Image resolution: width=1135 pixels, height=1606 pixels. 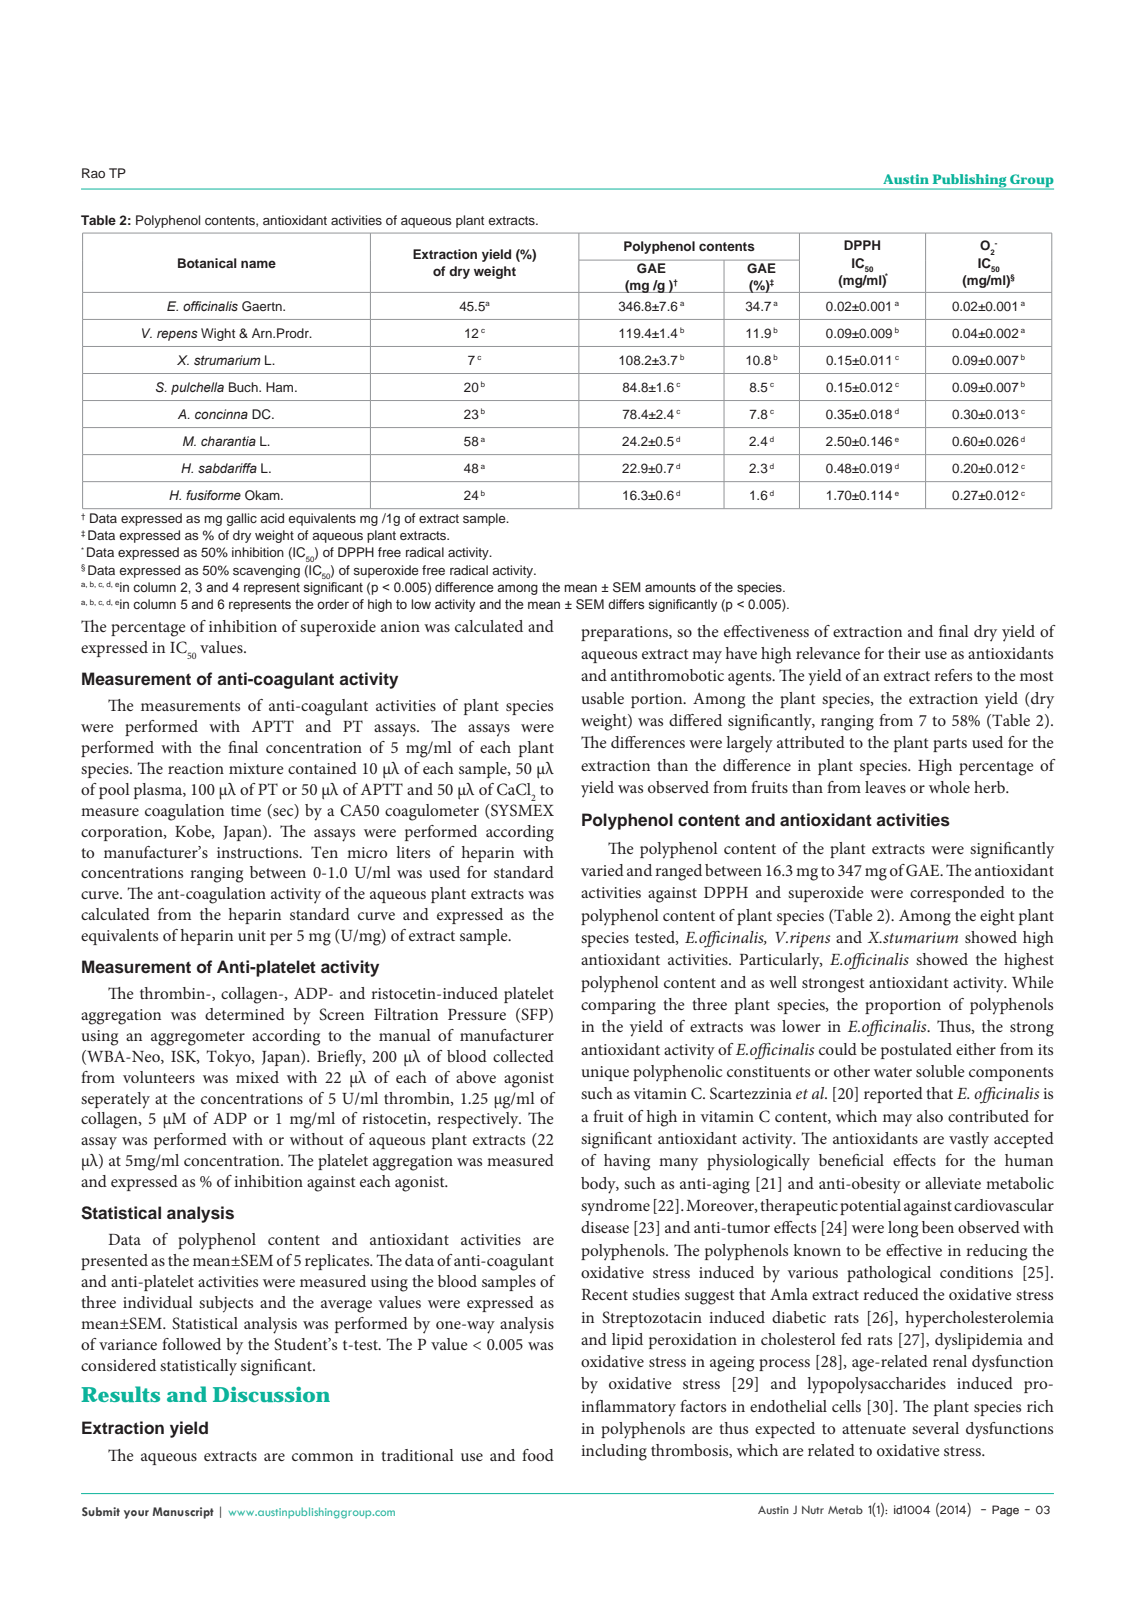 What do you see at coordinates (183, 1513) in the image?
I see `Manuscript` at bounding box center [183, 1513].
